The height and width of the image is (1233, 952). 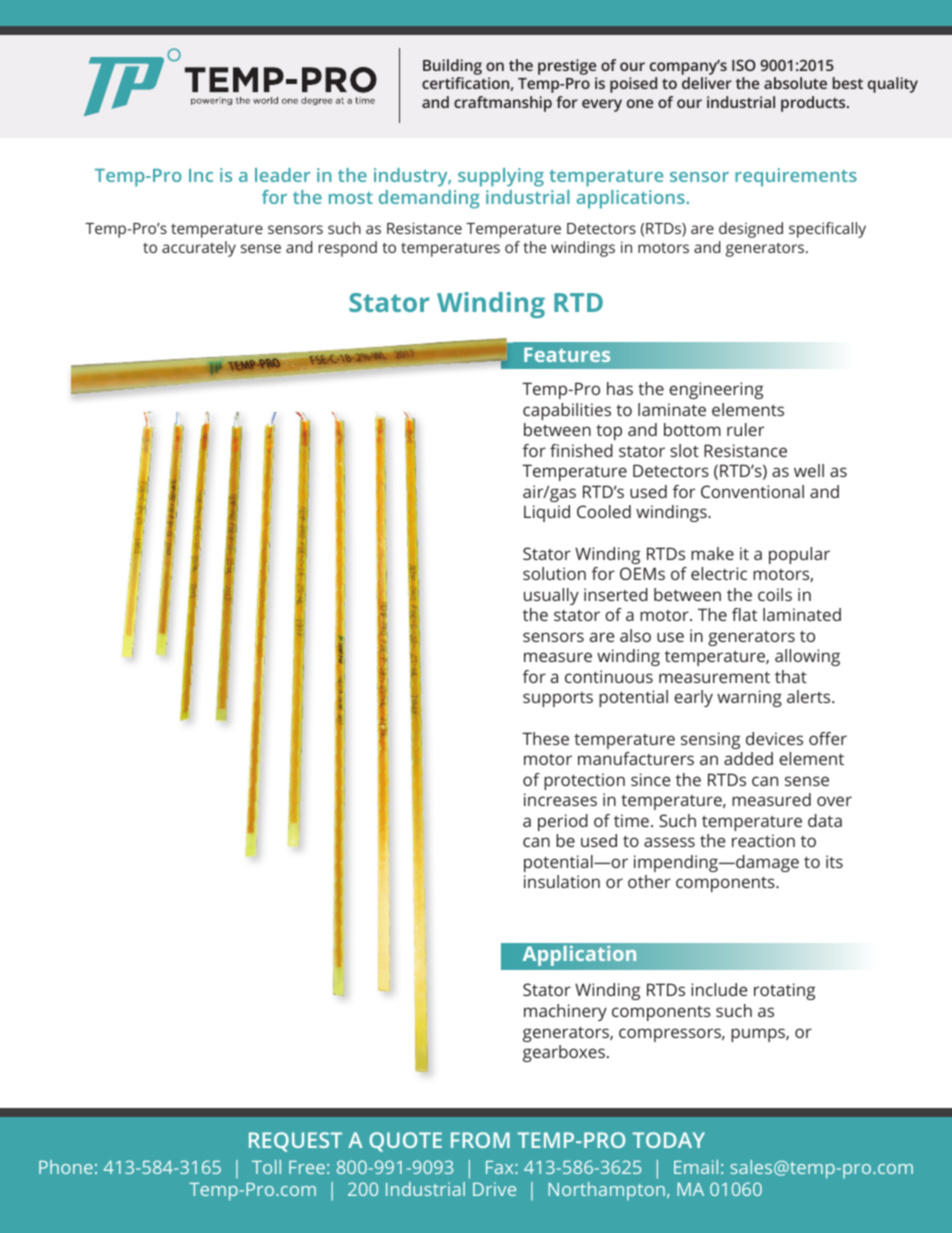 I want to click on Email, so click(x=696, y=1167).
